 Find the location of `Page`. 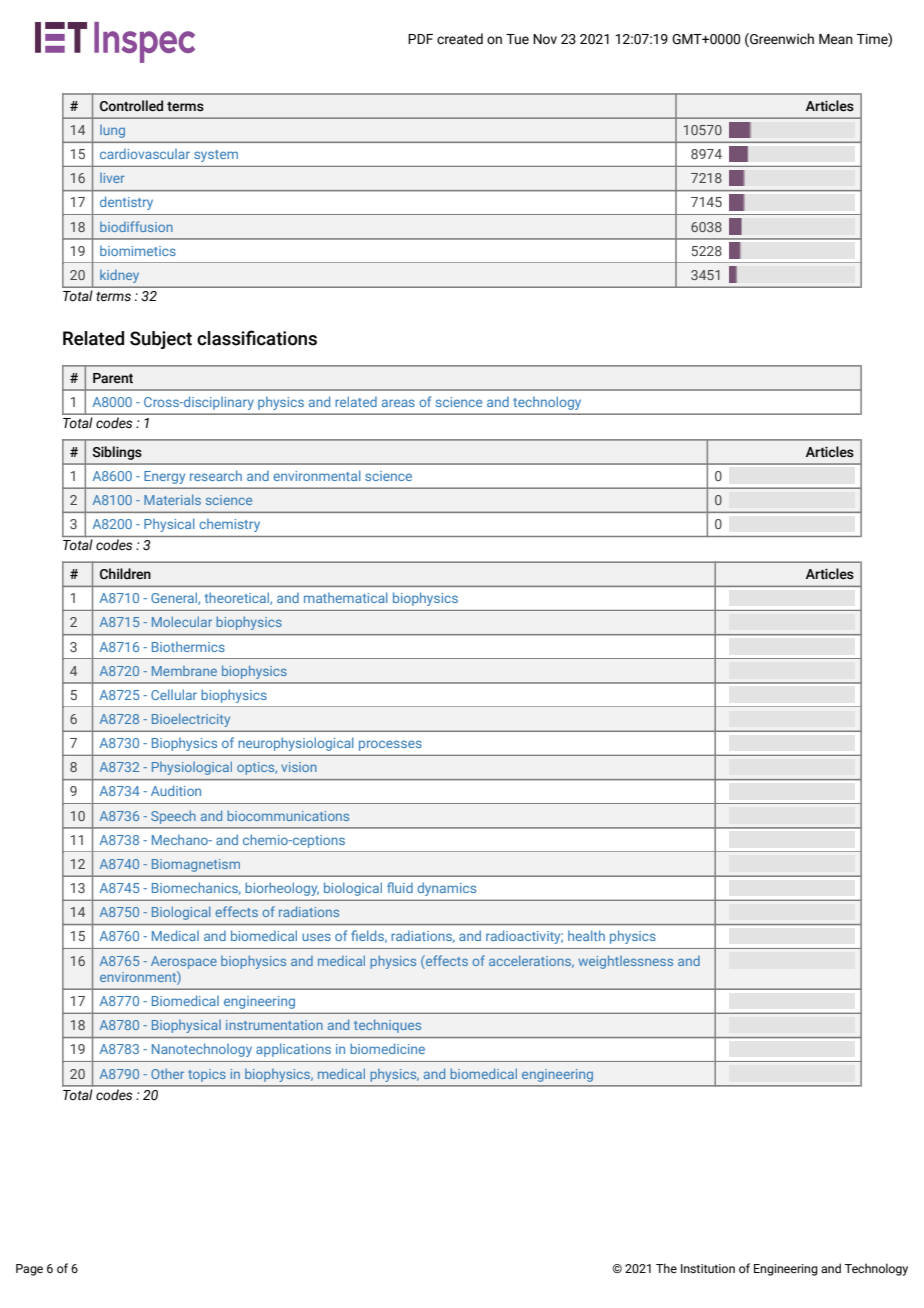

Page is located at coordinates (29, 1270).
